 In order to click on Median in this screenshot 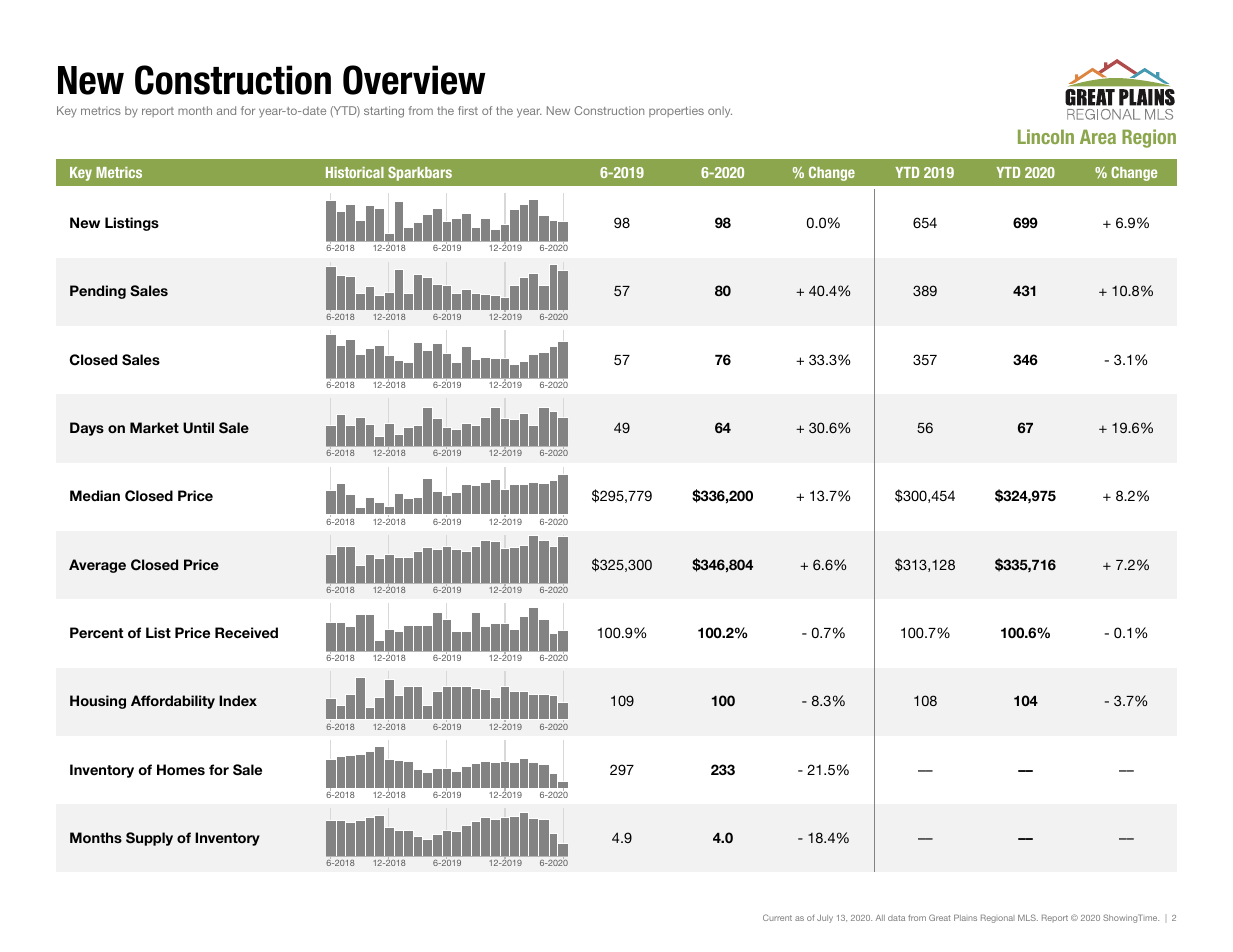, I will do `click(95, 495)`.
